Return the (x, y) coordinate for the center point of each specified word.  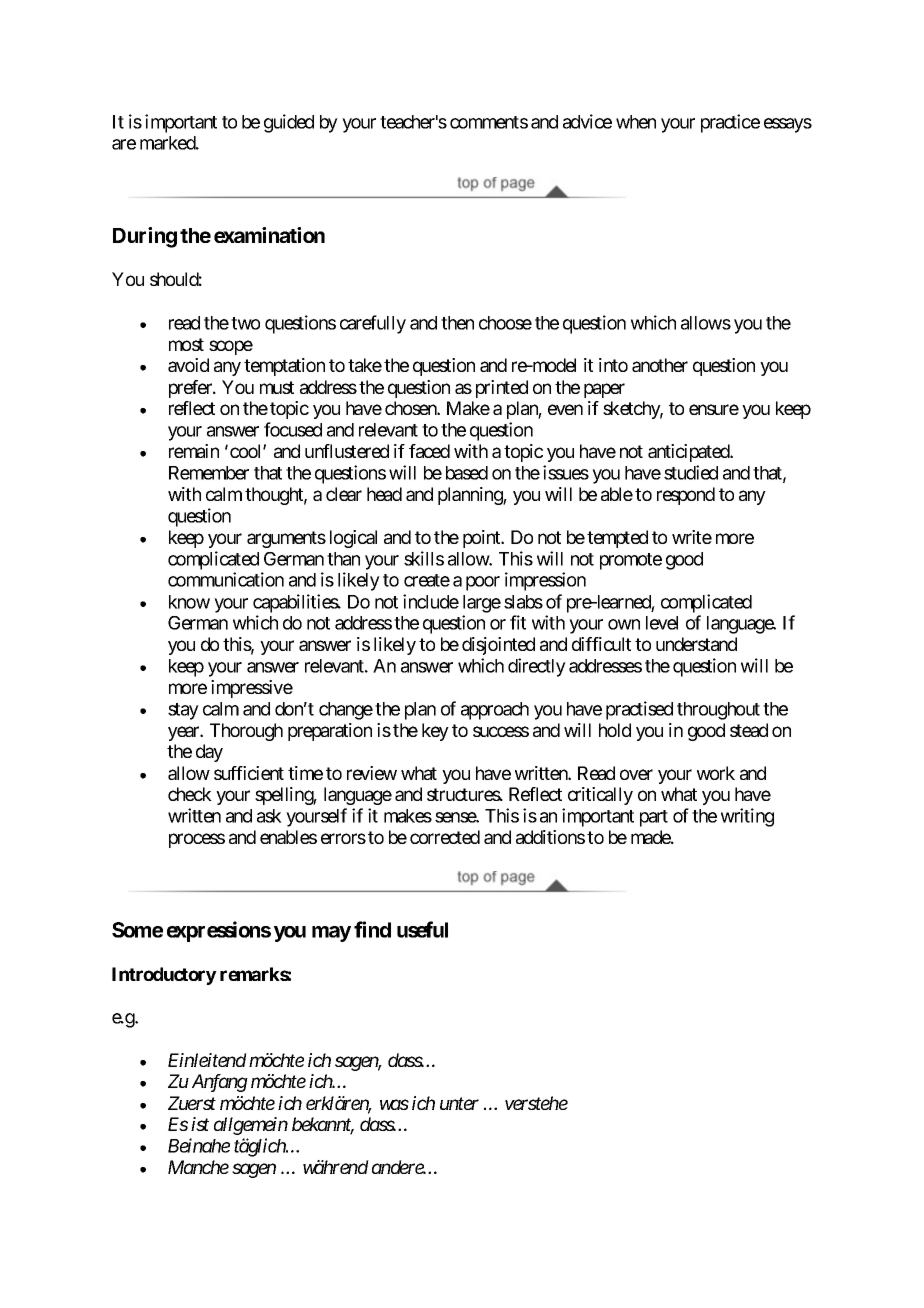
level (662, 623)
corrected (445, 837)
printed (502, 389)
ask (269, 816)
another (660, 365)
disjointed (498, 646)
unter (459, 1103)
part (654, 818)
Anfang (220, 1083)
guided (289, 123)
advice (587, 121)
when (636, 122)
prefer (191, 389)
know (189, 602)
